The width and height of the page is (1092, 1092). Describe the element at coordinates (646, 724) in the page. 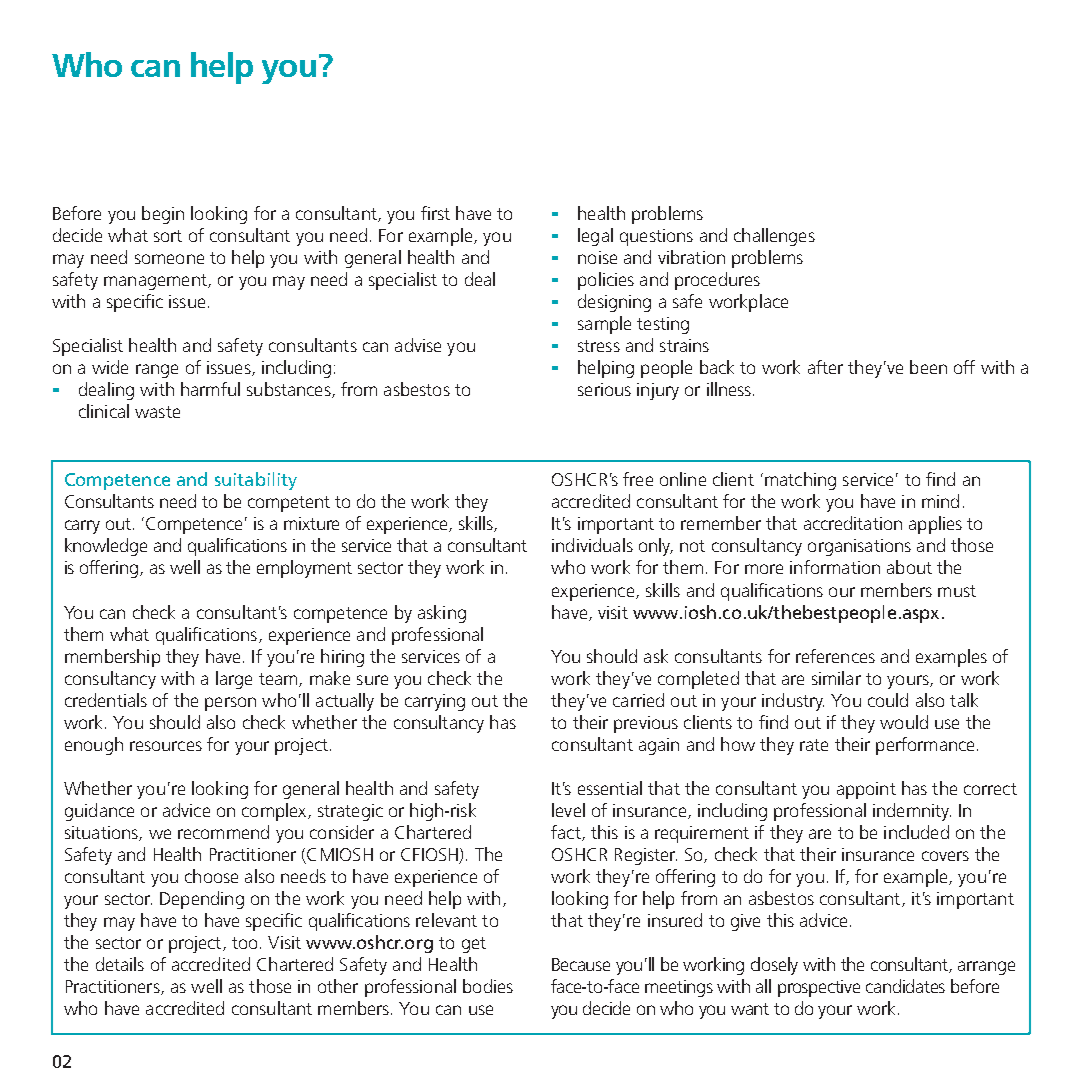

I see `previous` at that location.
